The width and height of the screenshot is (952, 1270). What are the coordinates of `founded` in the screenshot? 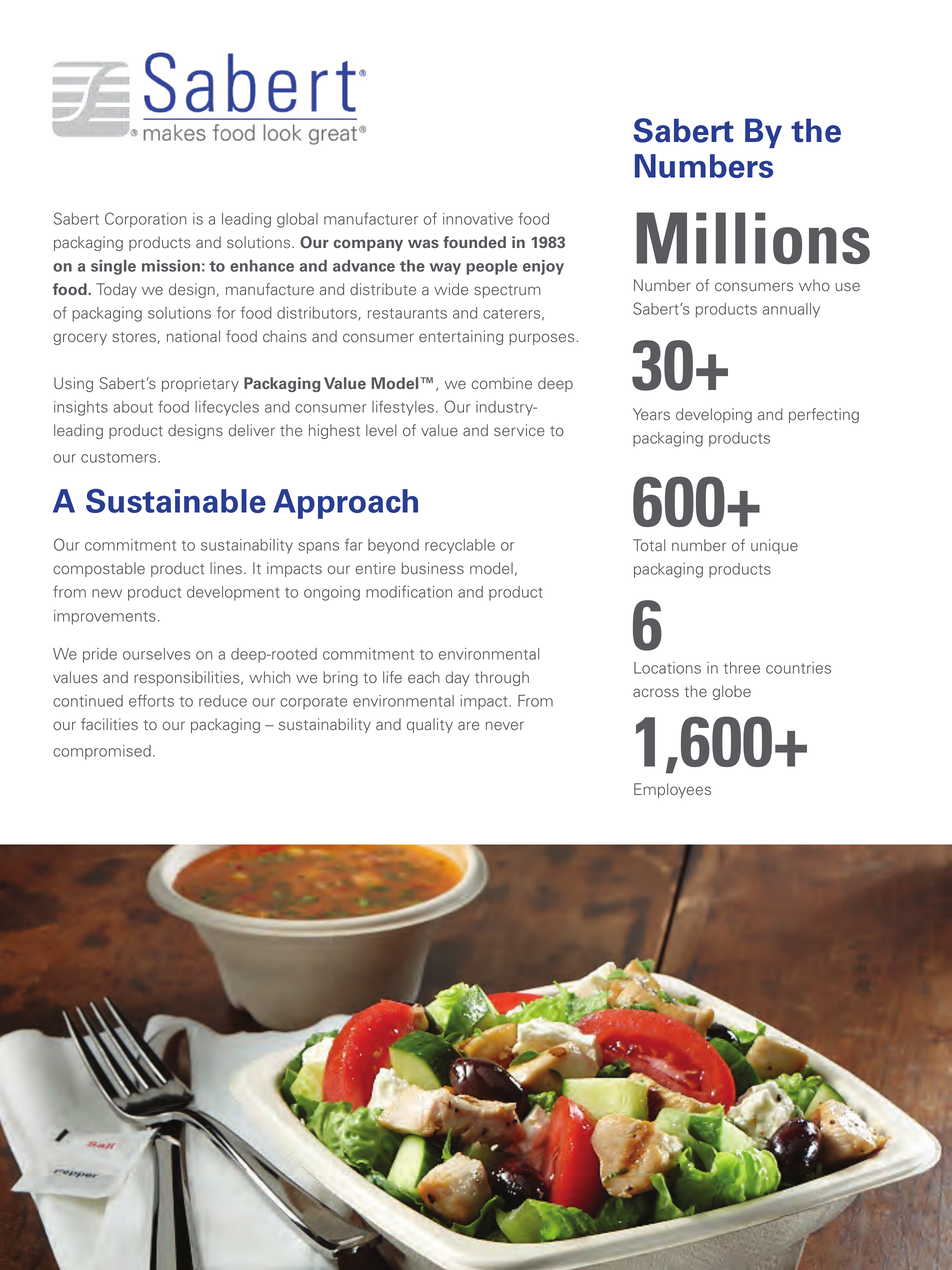 It's located at (474, 242).
